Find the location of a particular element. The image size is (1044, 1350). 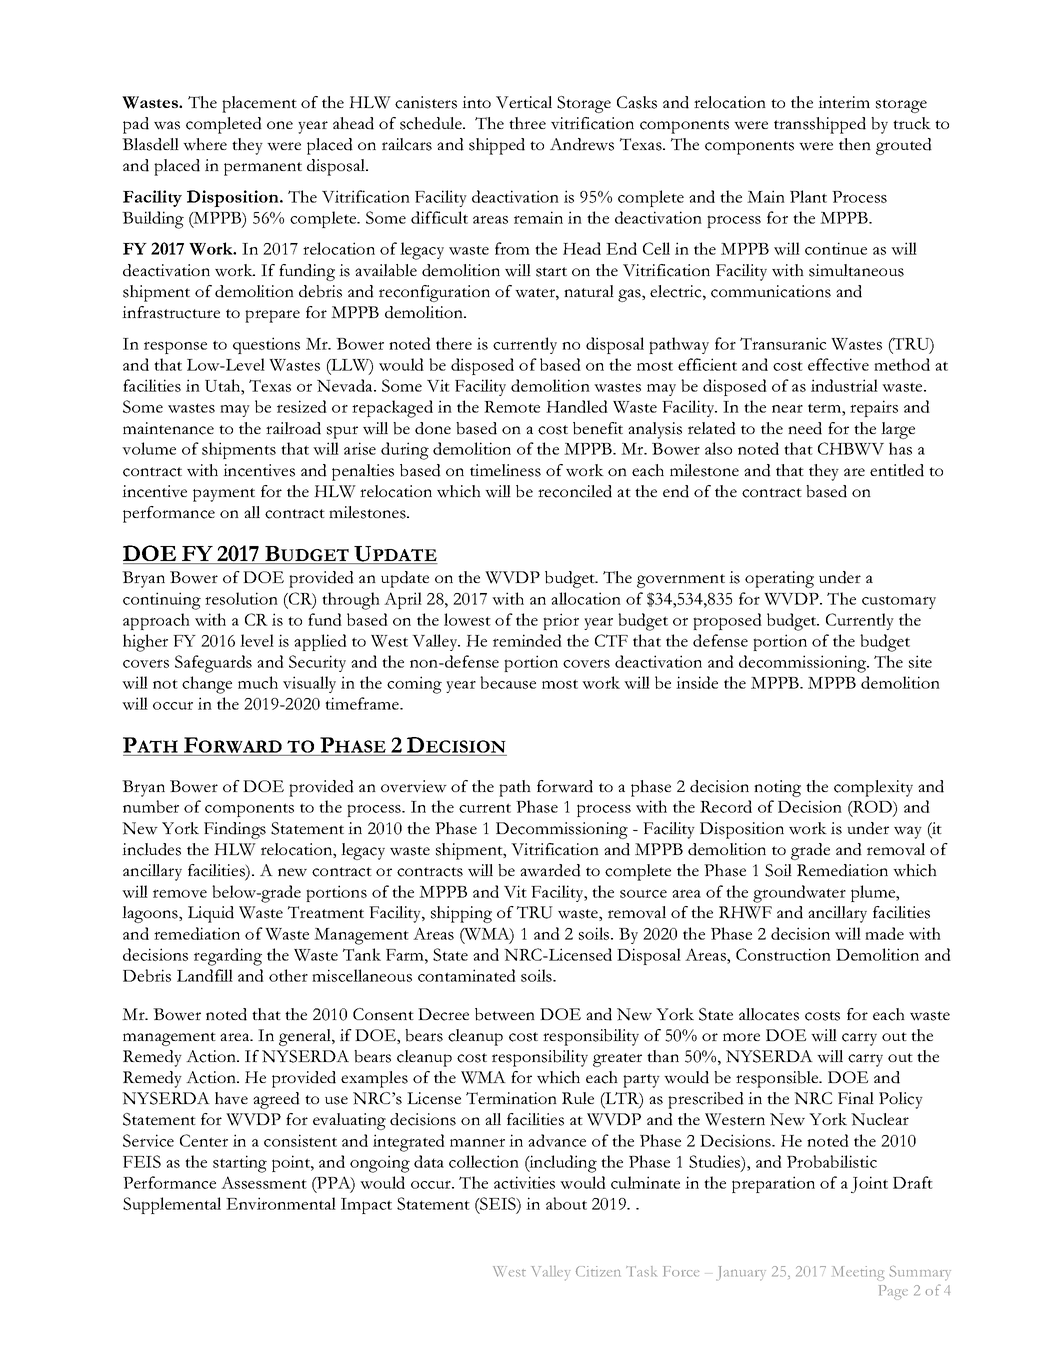

three is located at coordinates (527, 123).
